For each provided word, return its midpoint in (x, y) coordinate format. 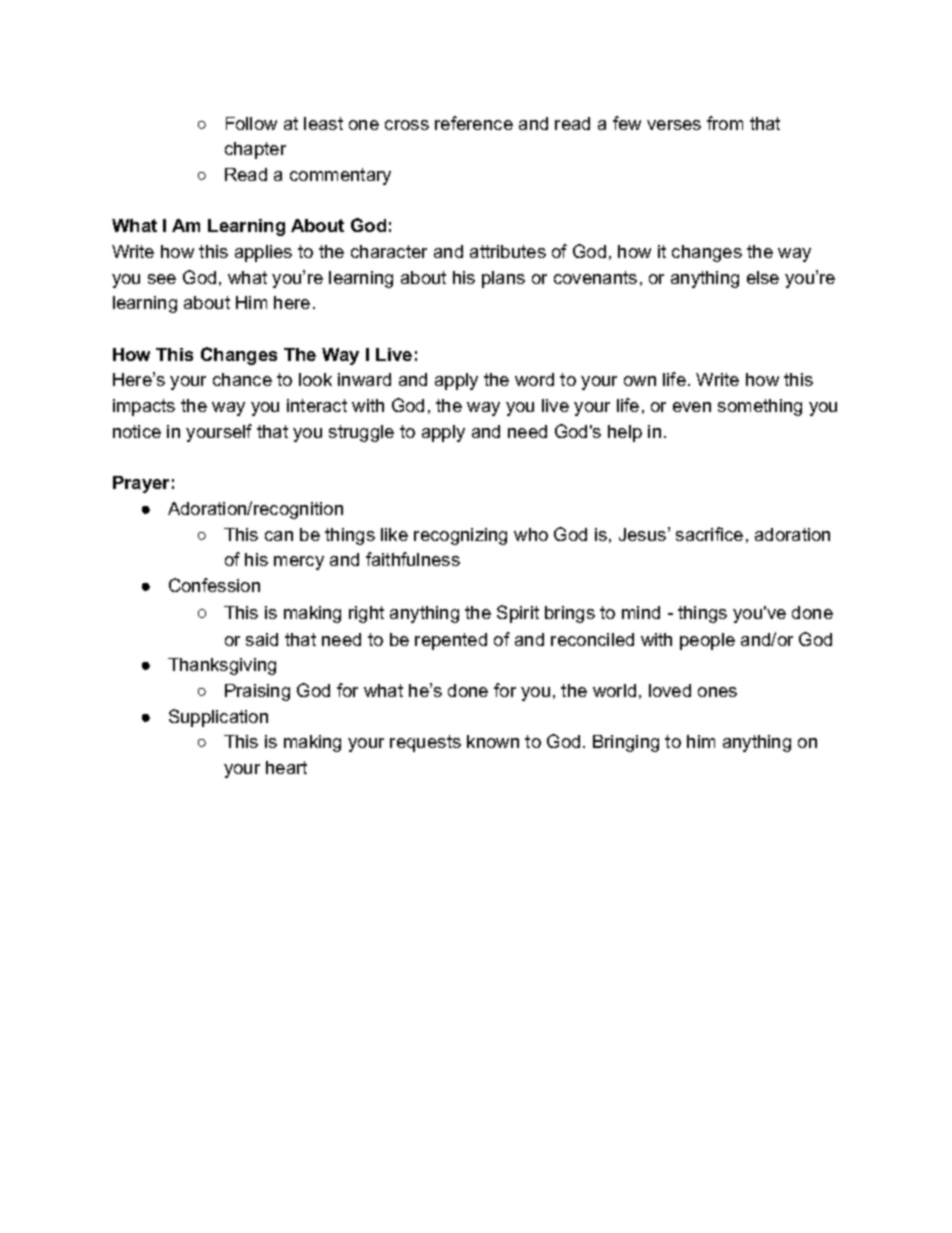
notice (137, 431)
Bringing (626, 743)
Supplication (218, 718)
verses (674, 125)
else (763, 277)
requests (425, 743)
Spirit (518, 614)
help (625, 433)
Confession (214, 585)
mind (641, 612)
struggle (361, 433)
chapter (255, 150)
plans (503, 279)
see (162, 279)
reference (474, 123)
